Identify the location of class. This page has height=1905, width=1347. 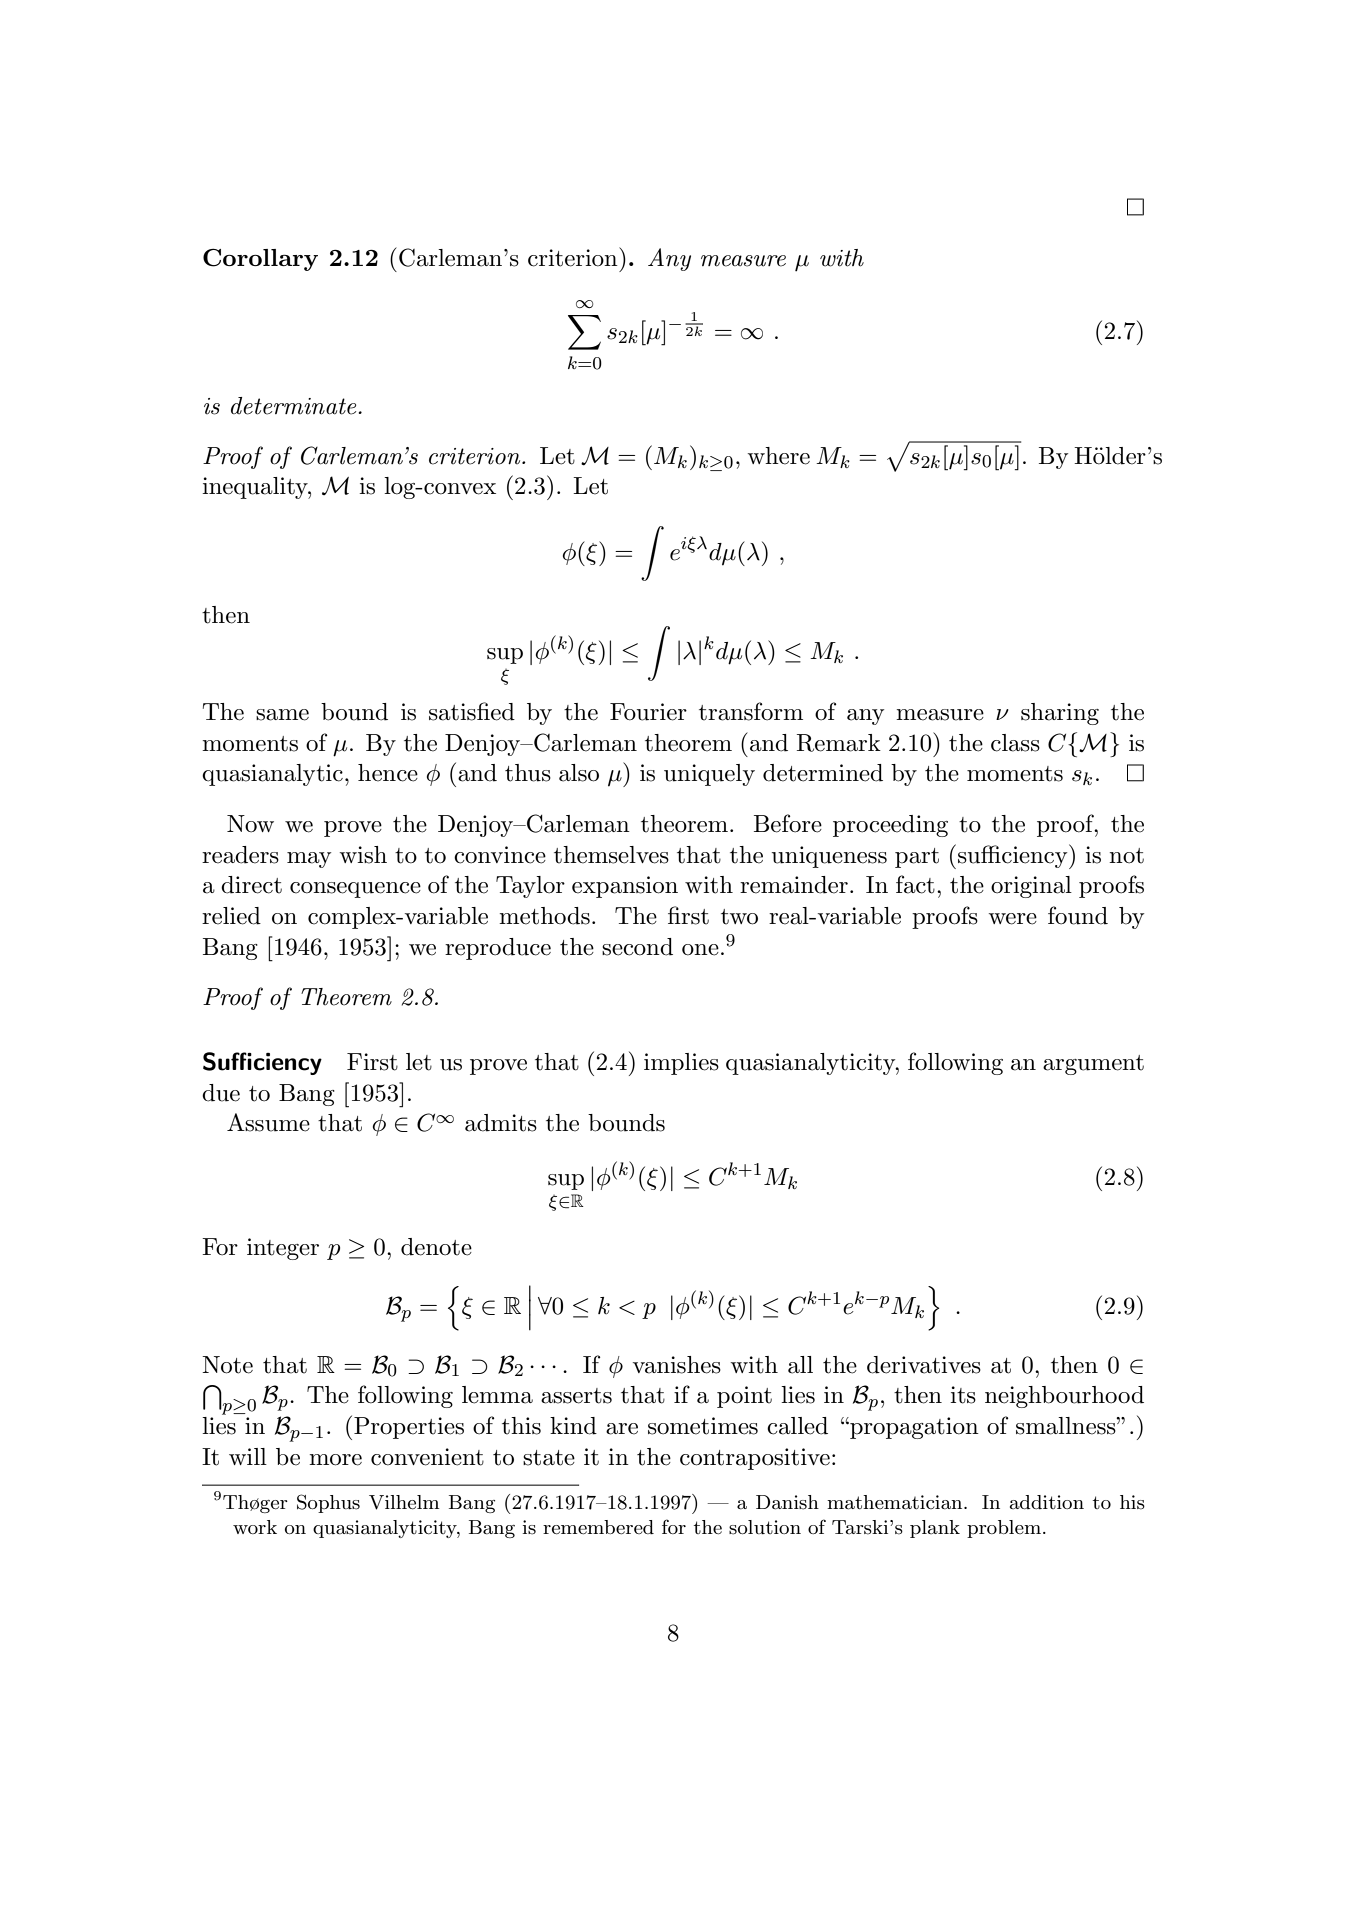
(1015, 743).
